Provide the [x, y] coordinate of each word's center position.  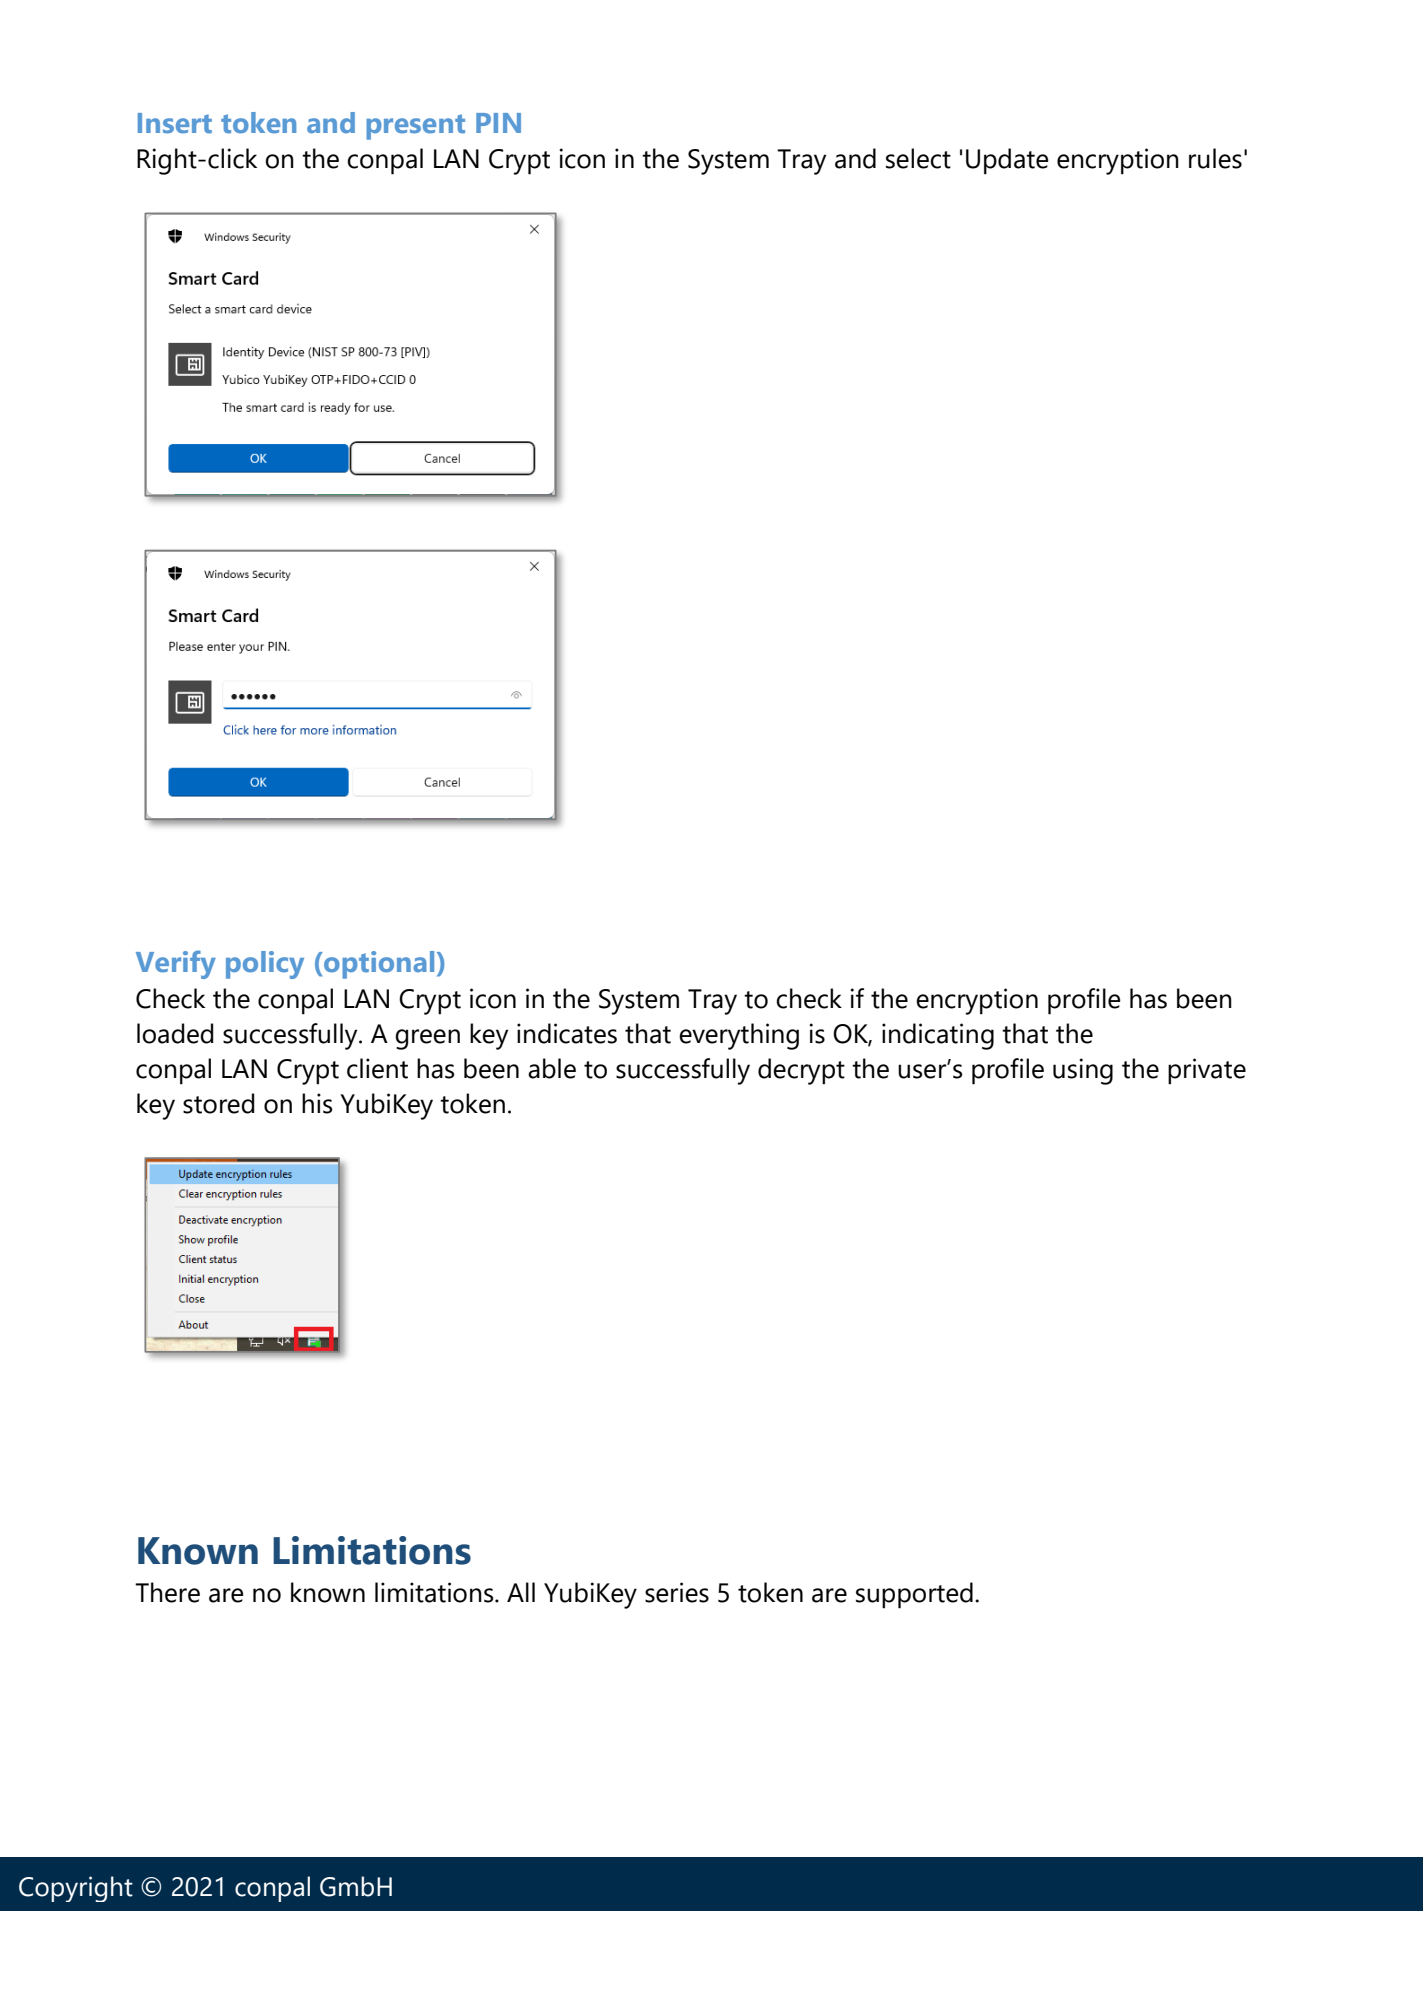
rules [1215, 158]
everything [739, 1036]
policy [265, 965]
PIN [498, 123]
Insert [175, 123]
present [415, 127]
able [552, 1068]
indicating [938, 1036]
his [317, 1103]
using [1083, 1071]
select [918, 158]
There [167, 1592]
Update [1007, 161]
